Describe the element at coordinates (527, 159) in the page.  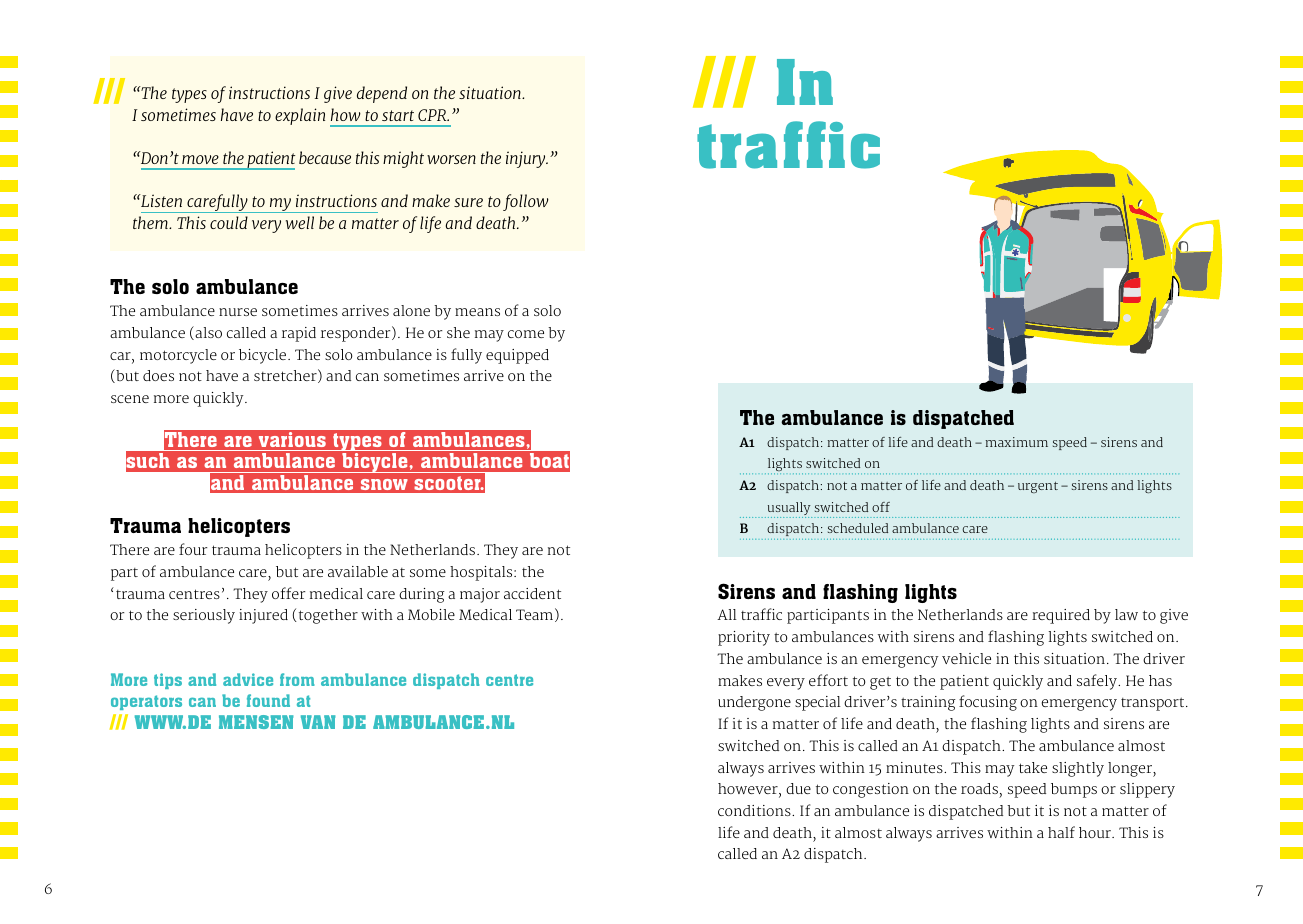
I see `injury` at that location.
